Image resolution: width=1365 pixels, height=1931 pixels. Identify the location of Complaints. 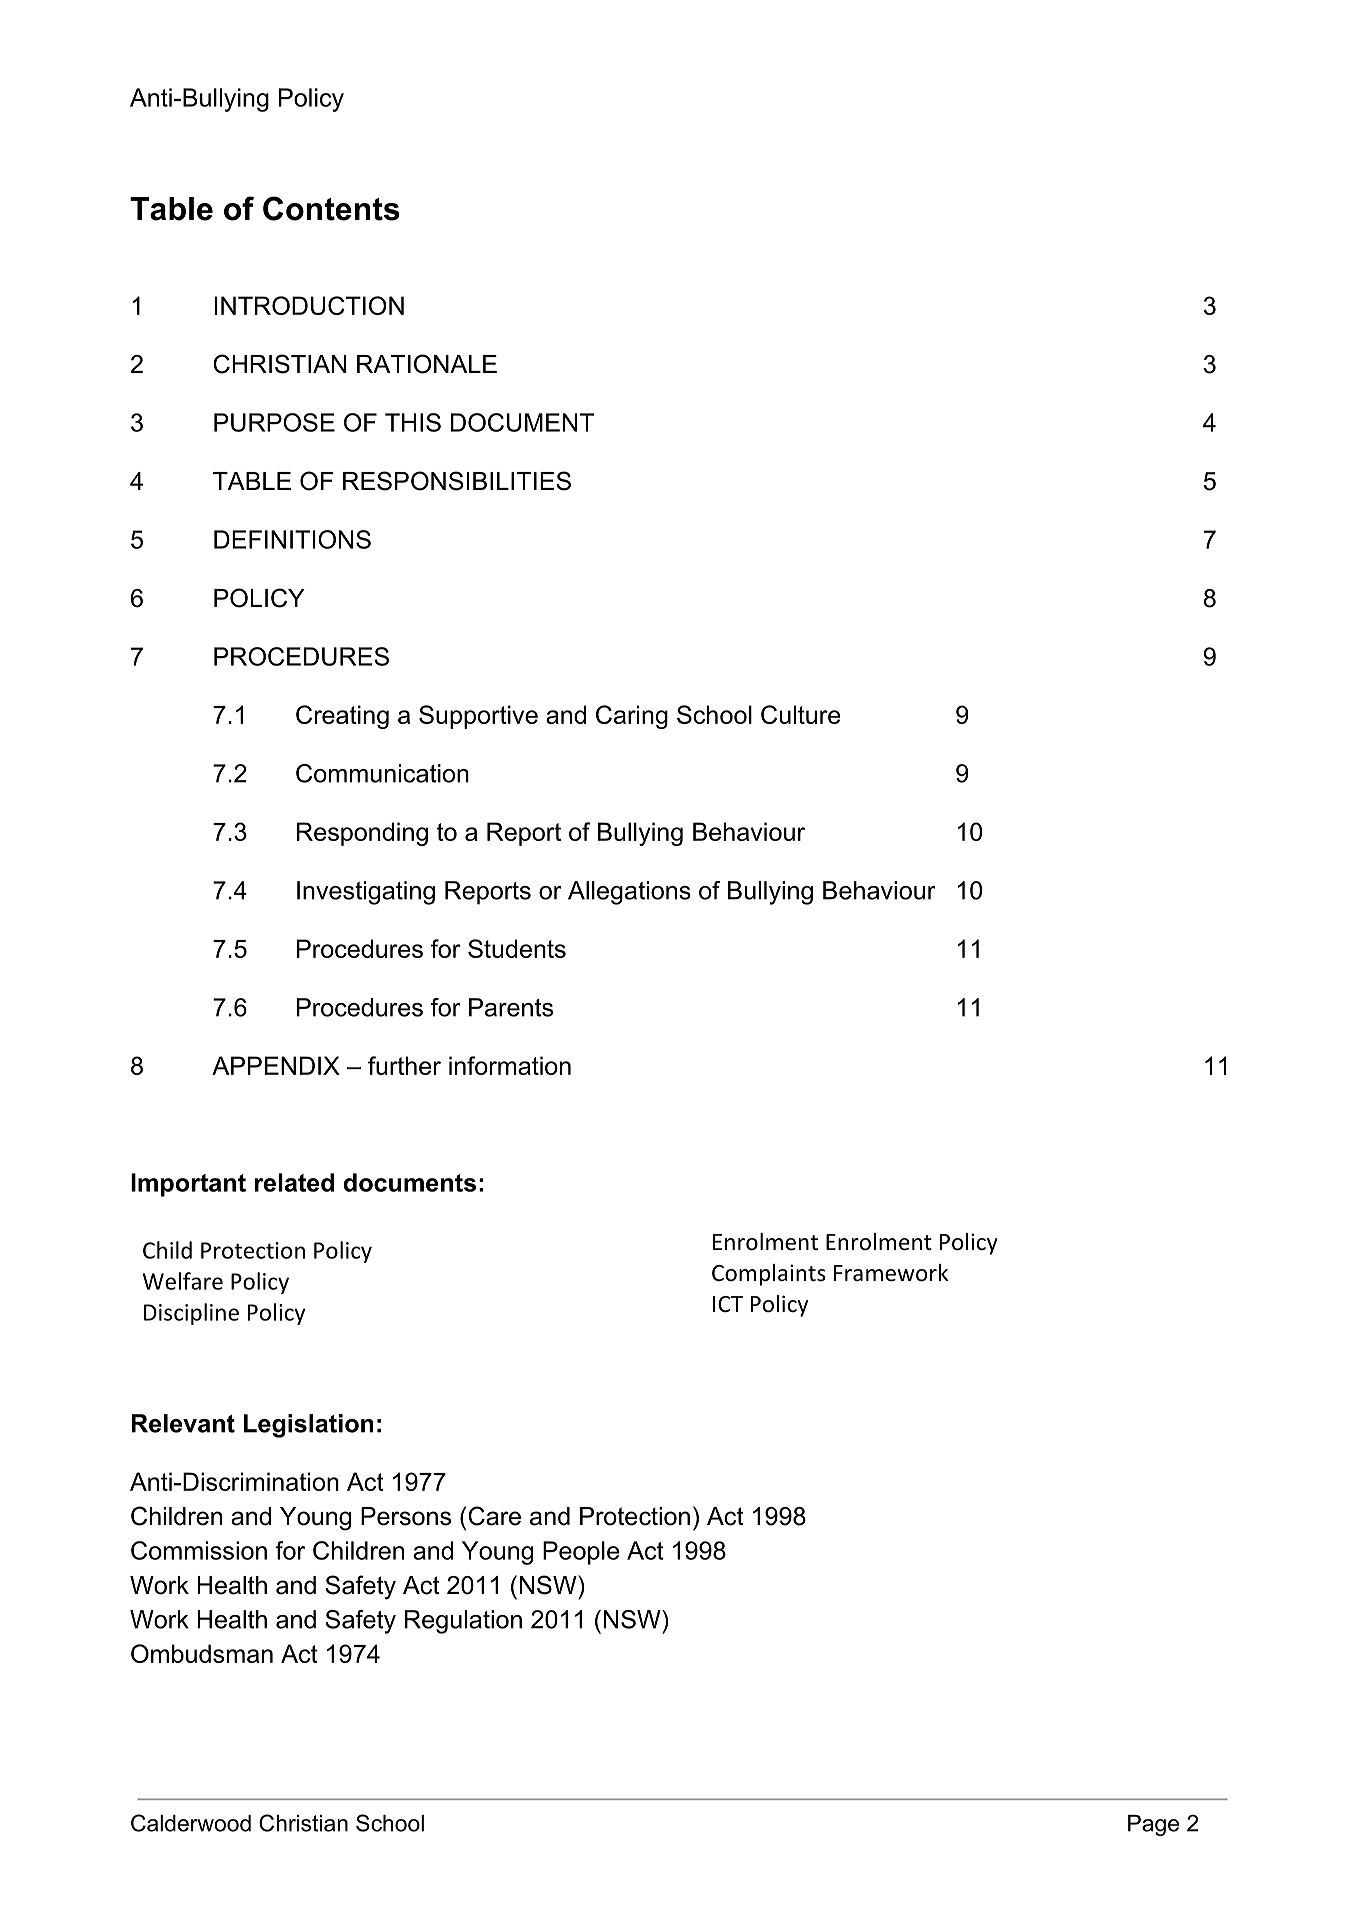
(769, 1275).
